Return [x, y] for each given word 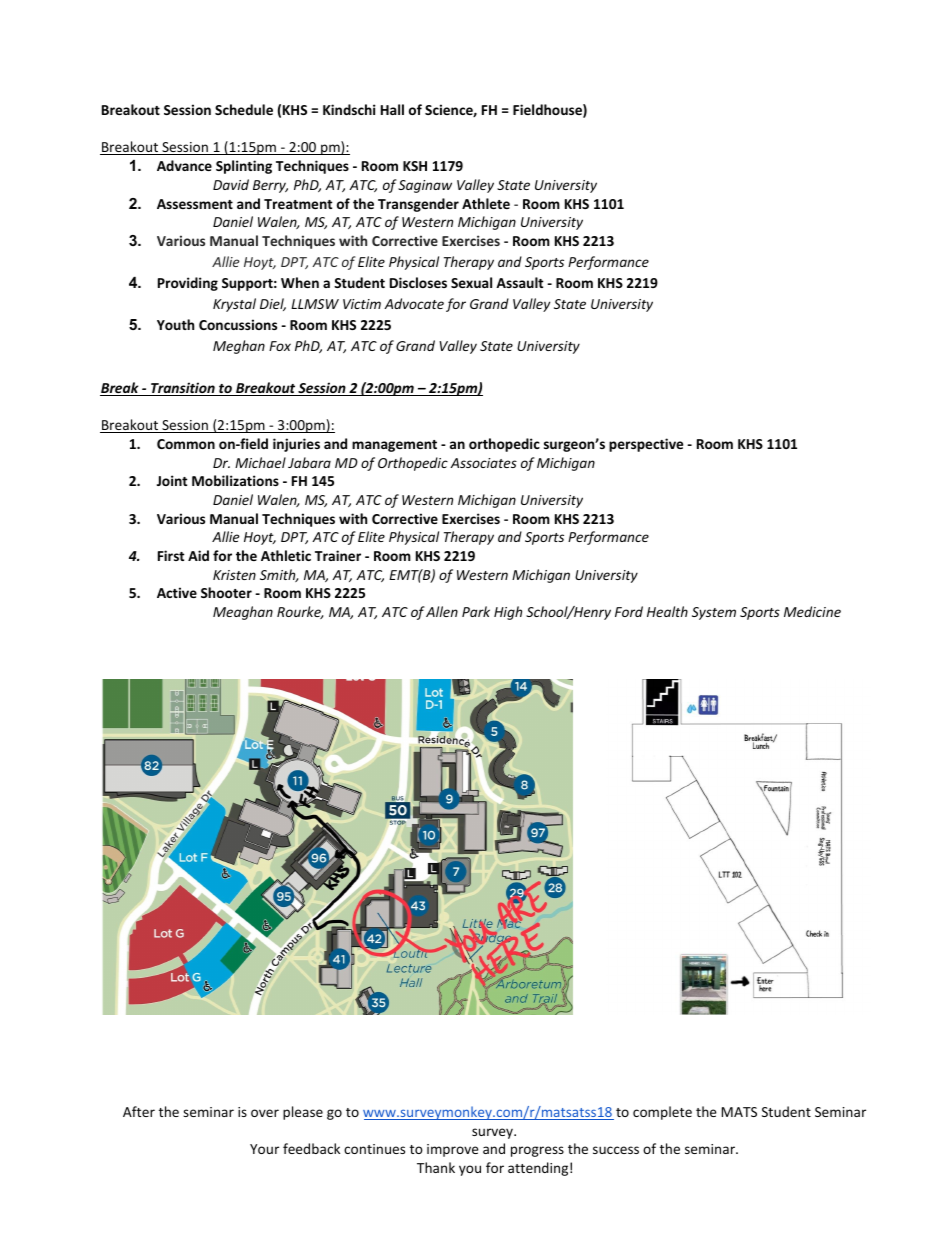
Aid [198, 555]
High [508, 613]
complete [662, 1113]
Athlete [486, 203]
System [714, 613]
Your [264, 1149]
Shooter [226, 592]
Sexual [471, 282]
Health [667, 611]
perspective [646, 445]
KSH [415, 166]
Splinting [244, 167]
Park [476, 611]
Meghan [239, 347]
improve [453, 1150]
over [265, 1113]
